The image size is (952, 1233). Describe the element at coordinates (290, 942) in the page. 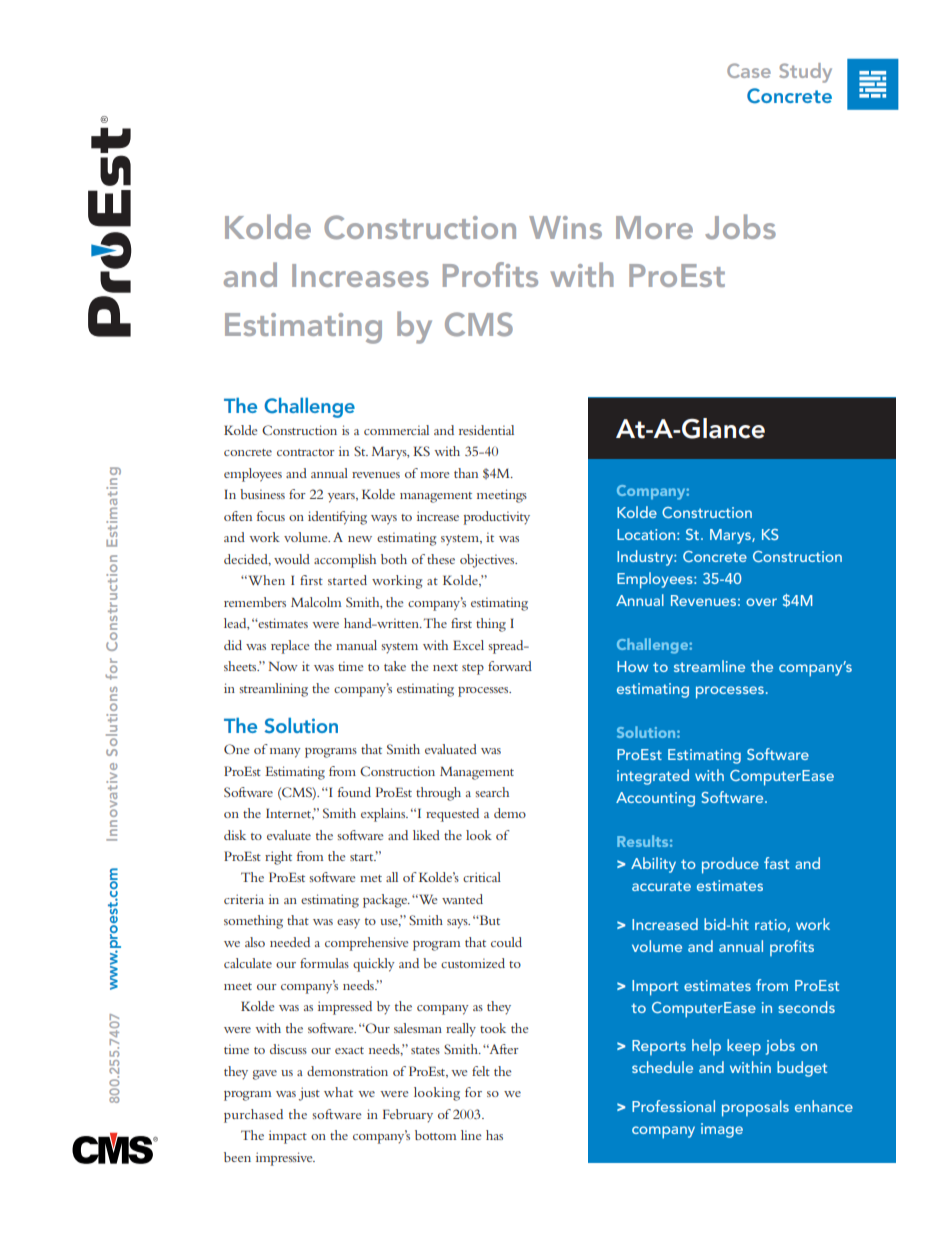

I see `needed` at that location.
